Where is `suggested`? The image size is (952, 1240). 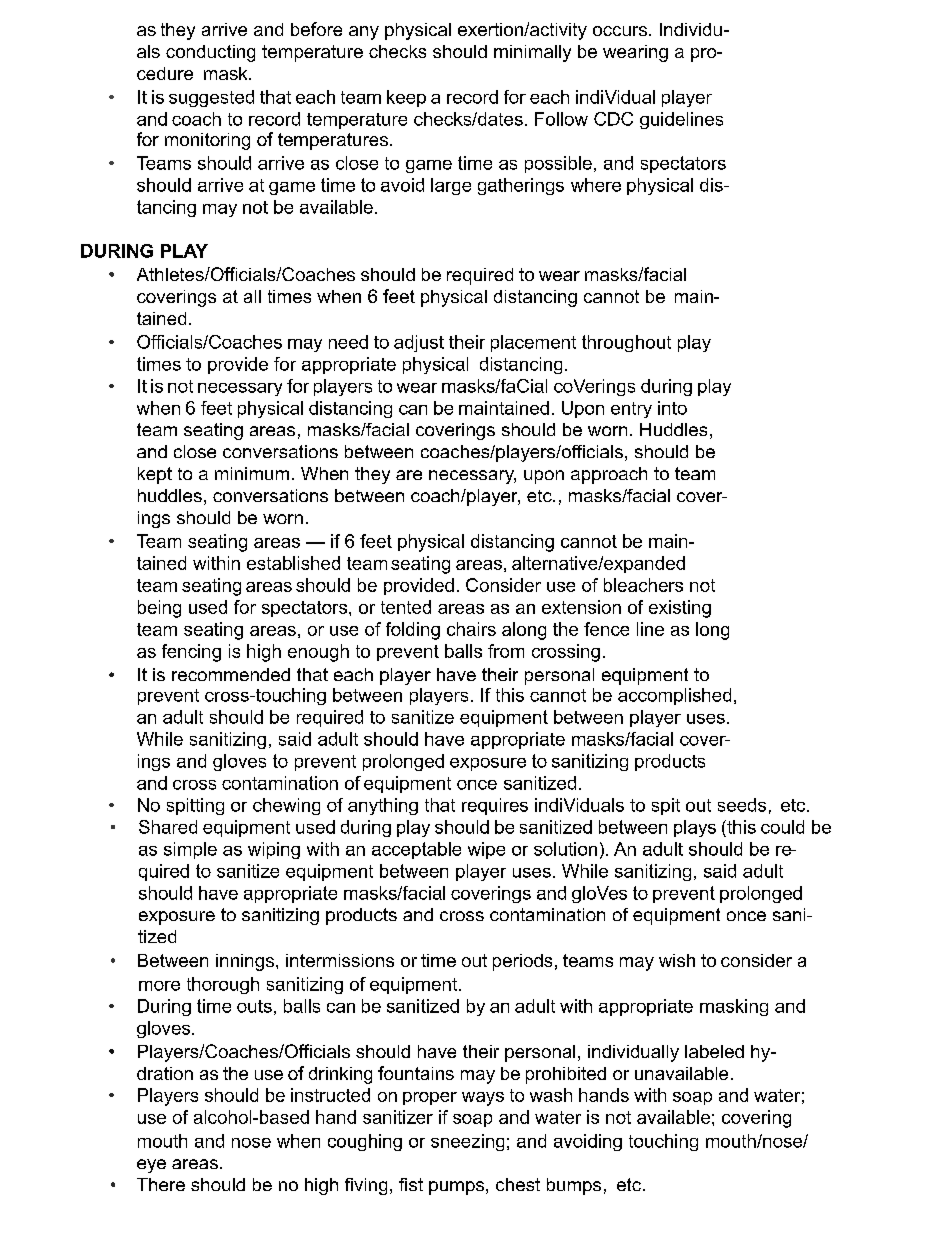 suggested is located at coordinates (211, 98).
